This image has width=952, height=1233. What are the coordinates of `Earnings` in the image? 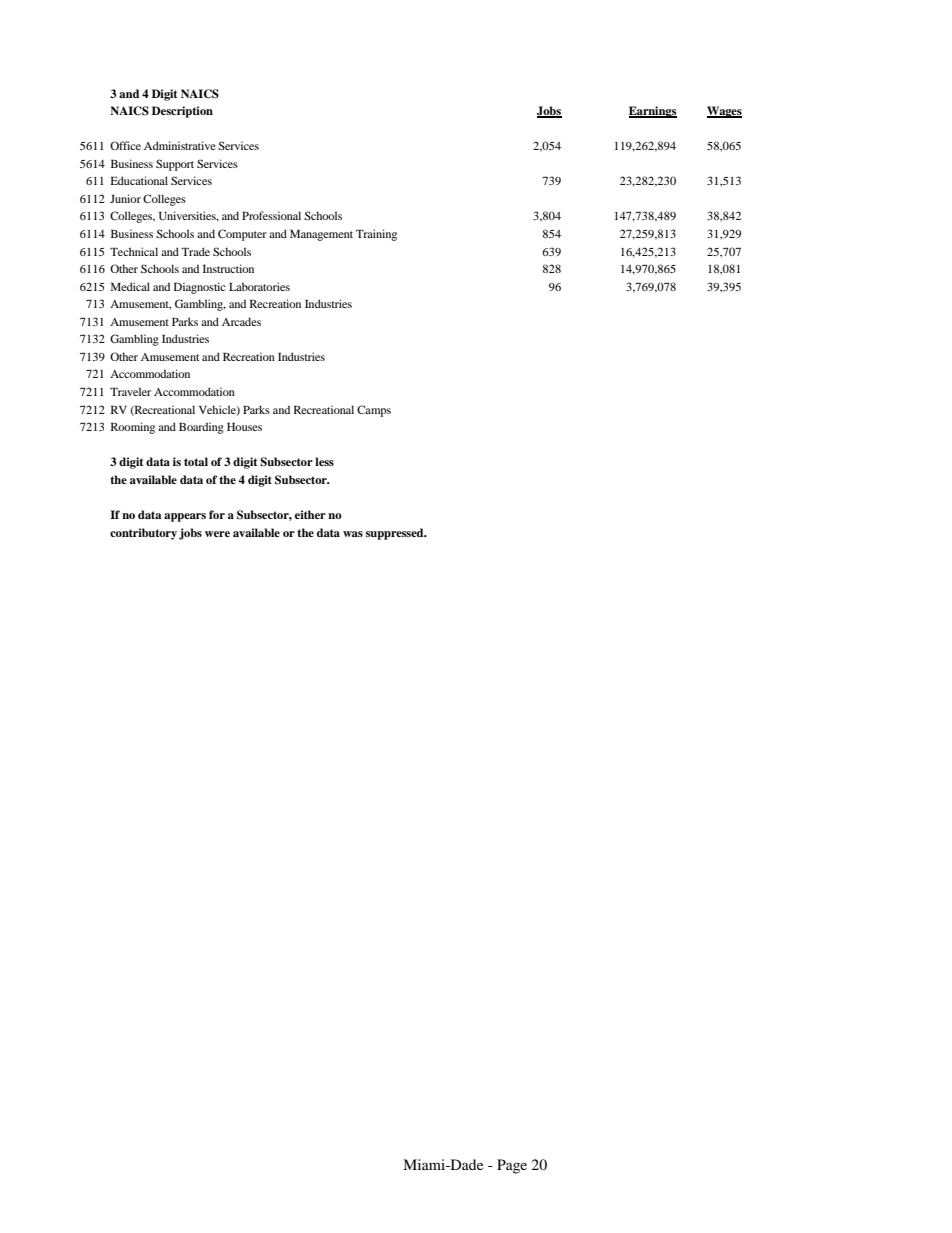 It's located at (653, 112).
